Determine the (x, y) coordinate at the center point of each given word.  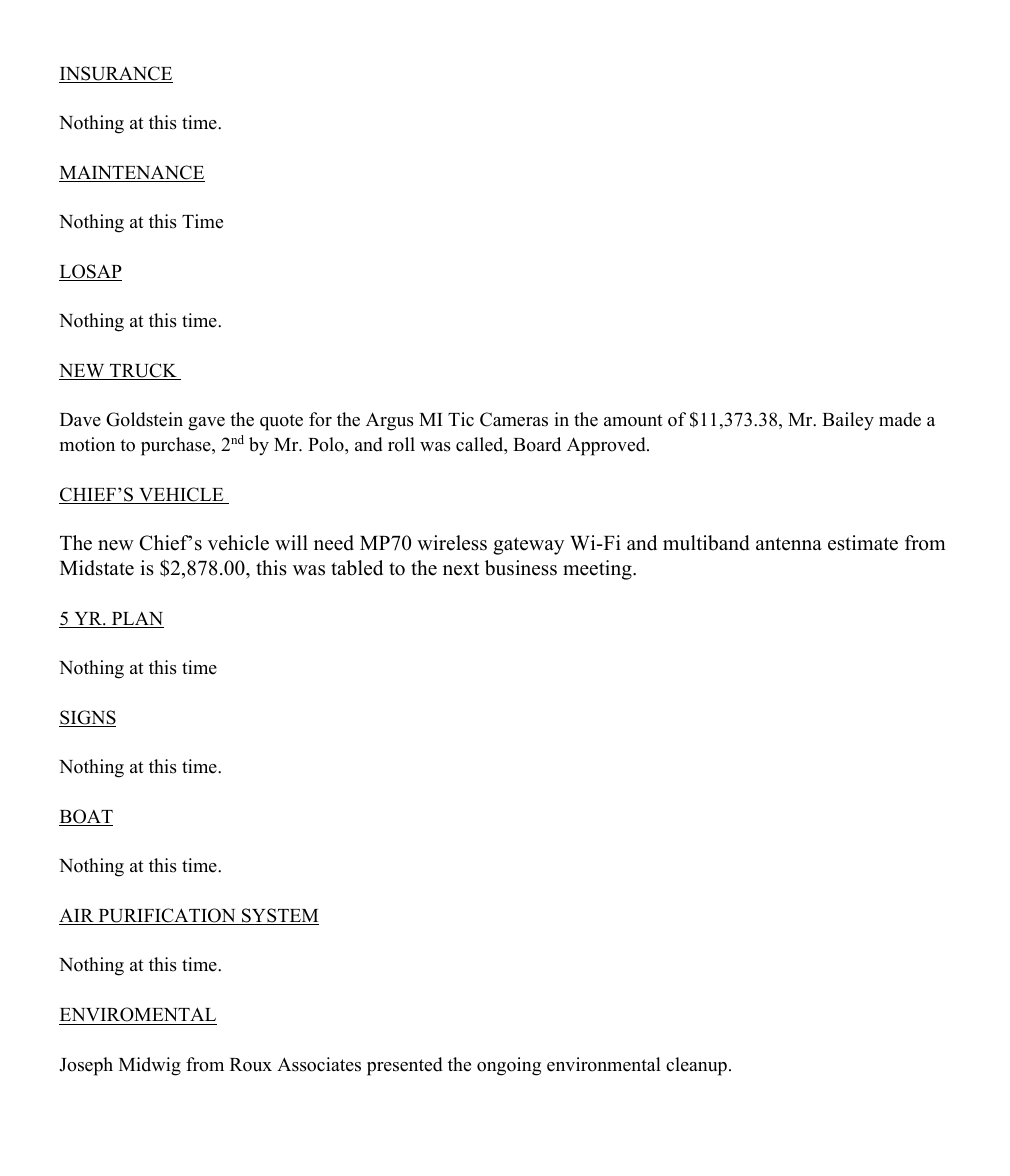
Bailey (848, 421)
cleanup (696, 1066)
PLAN (137, 620)
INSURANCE (116, 74)
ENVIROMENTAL (138, 1014)
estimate (863, 543)
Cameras (514, 419)
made (900, 419)
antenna (789, 544)
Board (537, 444)
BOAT (86, 817)
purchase (177, 446)
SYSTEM (279, 916)
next (461, 569)
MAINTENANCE (132, 173)
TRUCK (143, 371)
